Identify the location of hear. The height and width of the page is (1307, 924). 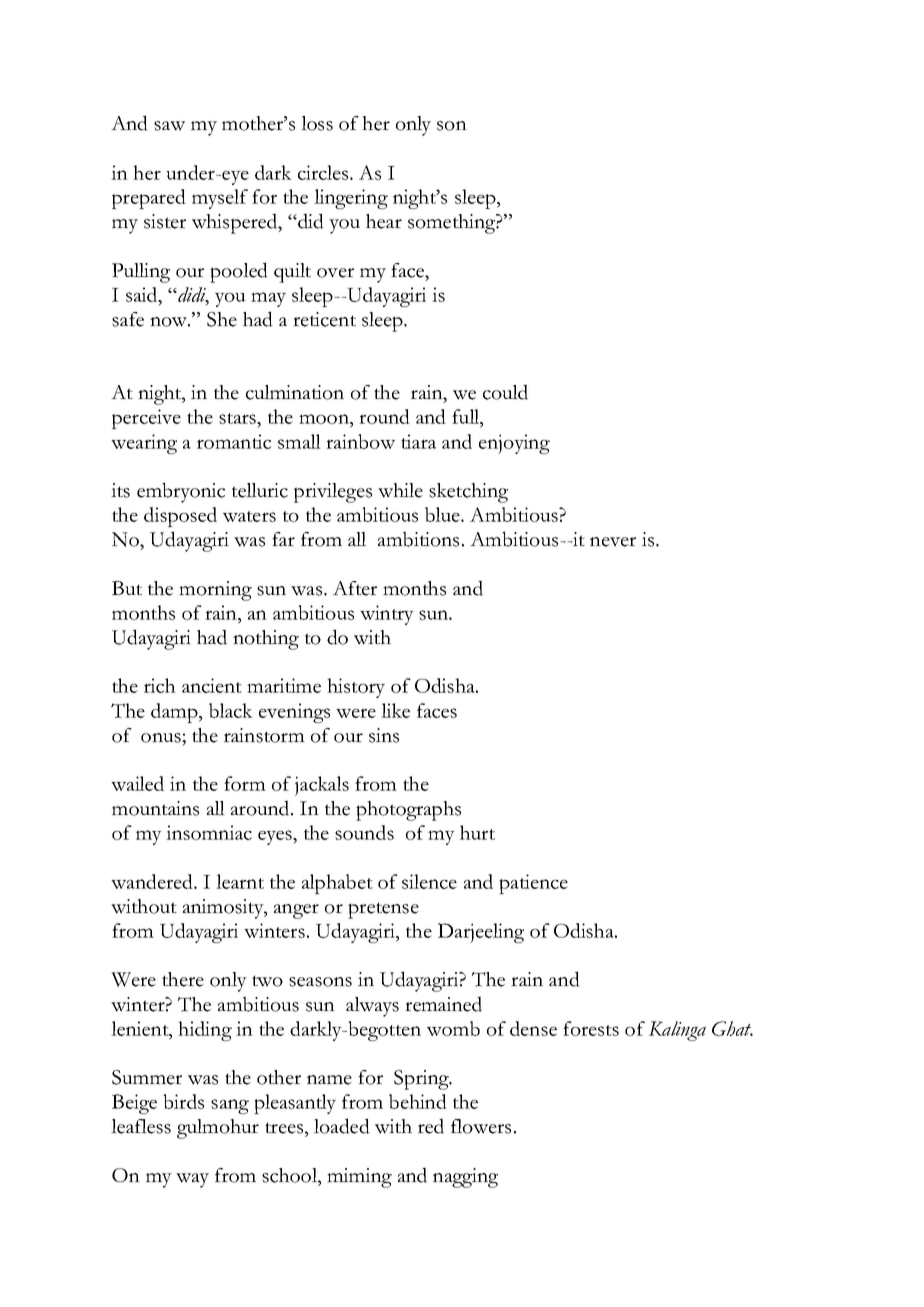
(384, 221).
